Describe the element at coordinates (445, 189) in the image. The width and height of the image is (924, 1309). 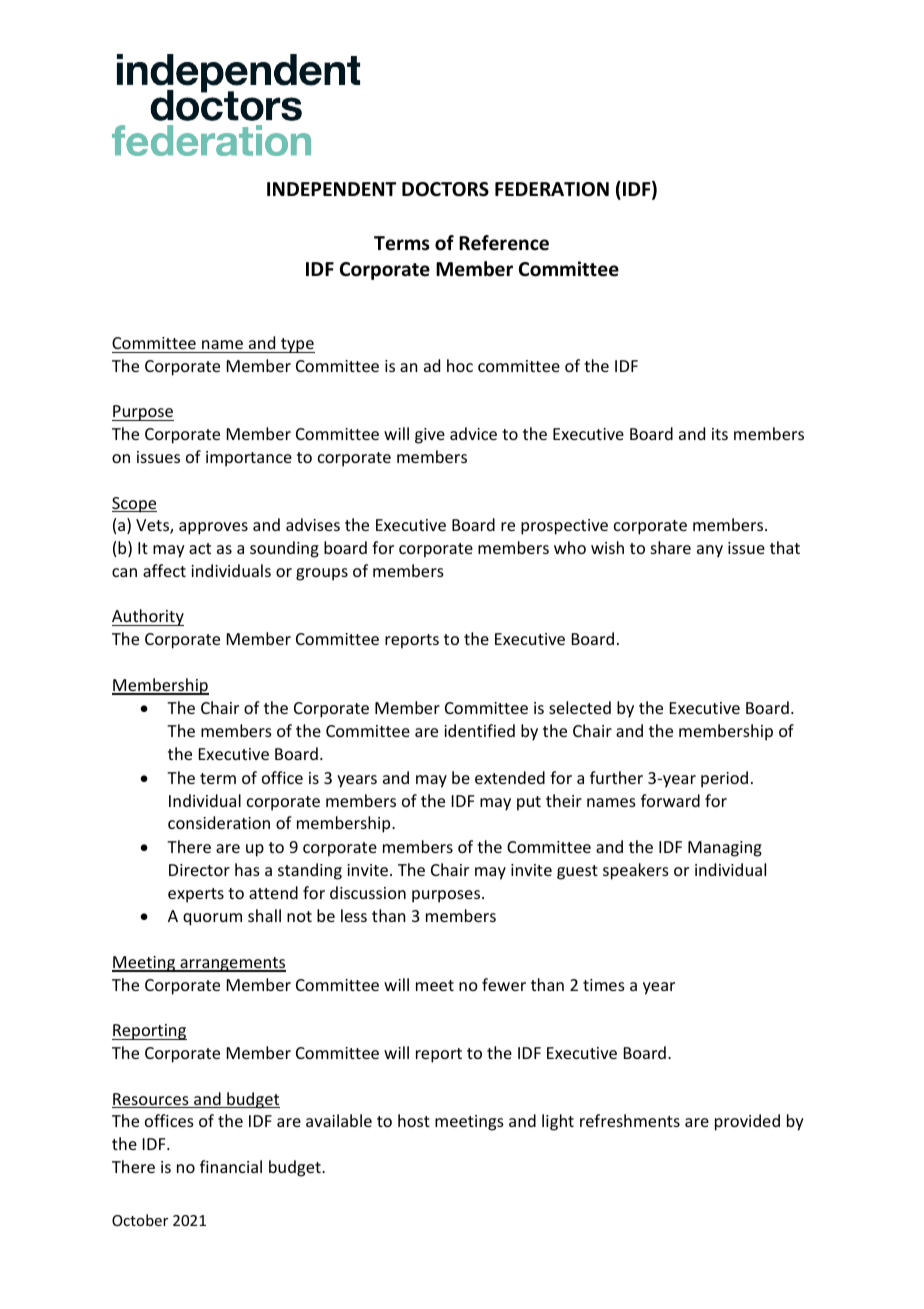
I see `DOCTORS` at that location.
